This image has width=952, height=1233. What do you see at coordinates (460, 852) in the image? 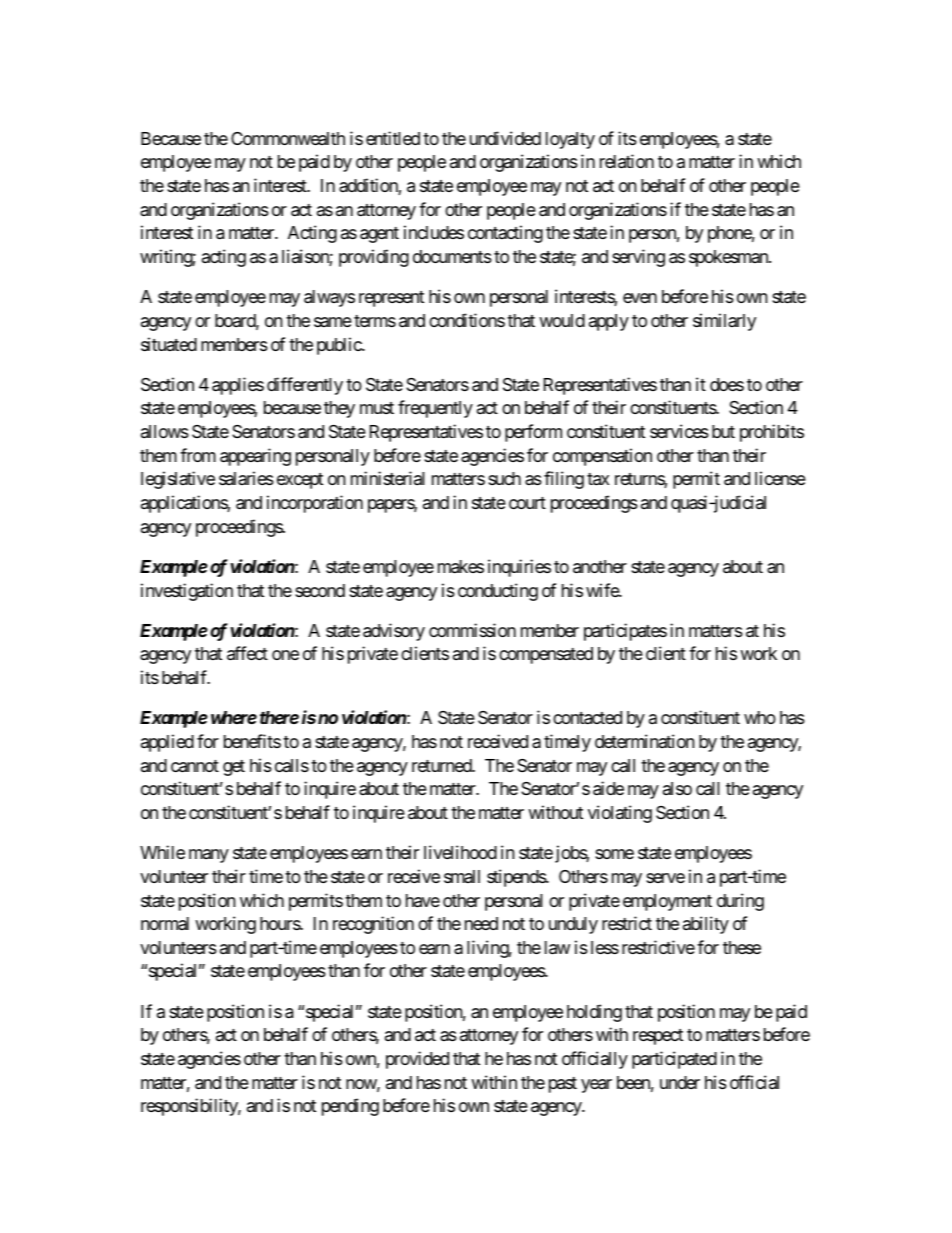
I see `livelihood` at bounding box center [460, 852].
